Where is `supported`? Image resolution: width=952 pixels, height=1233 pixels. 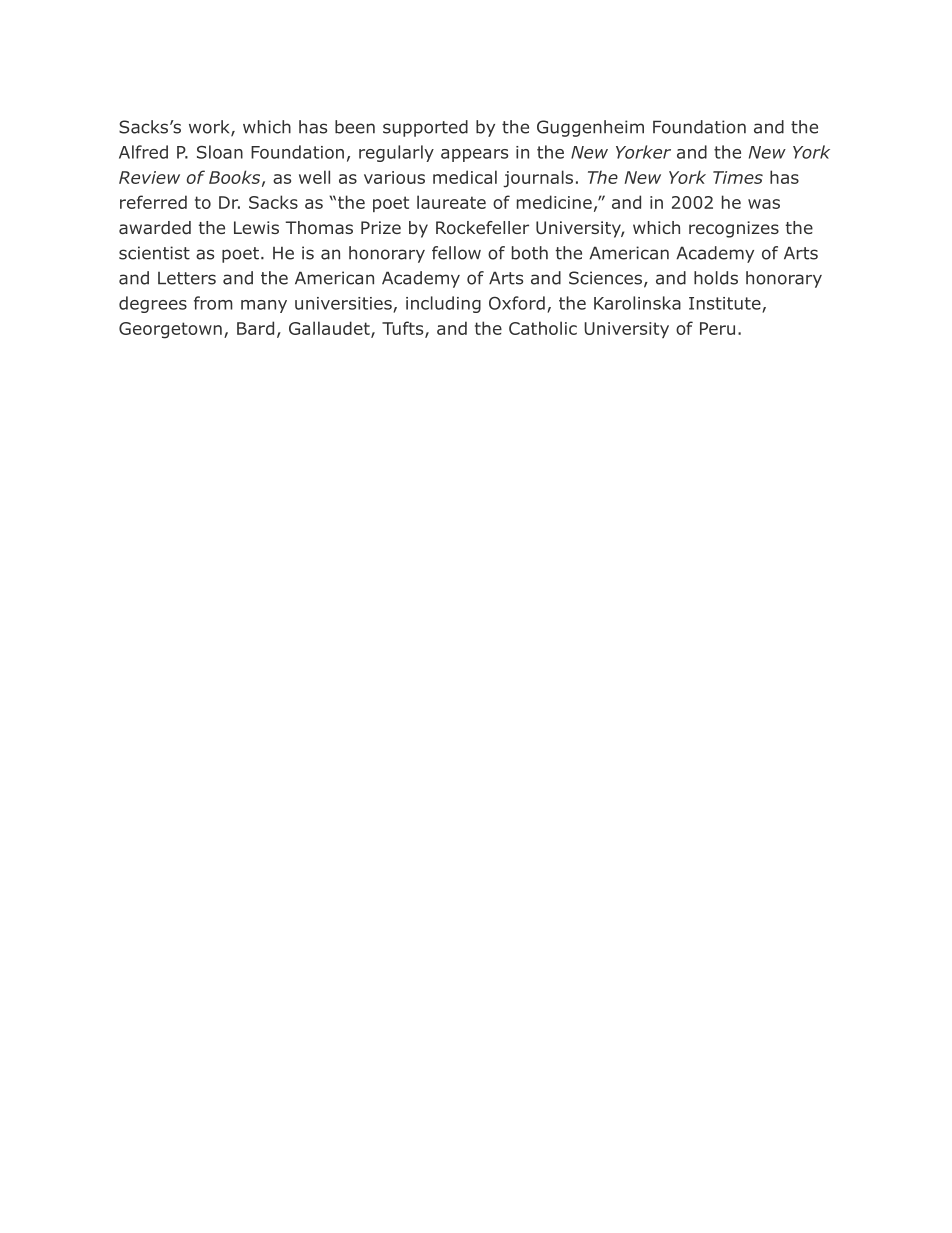 supported is located at coordinates (425, 128).
